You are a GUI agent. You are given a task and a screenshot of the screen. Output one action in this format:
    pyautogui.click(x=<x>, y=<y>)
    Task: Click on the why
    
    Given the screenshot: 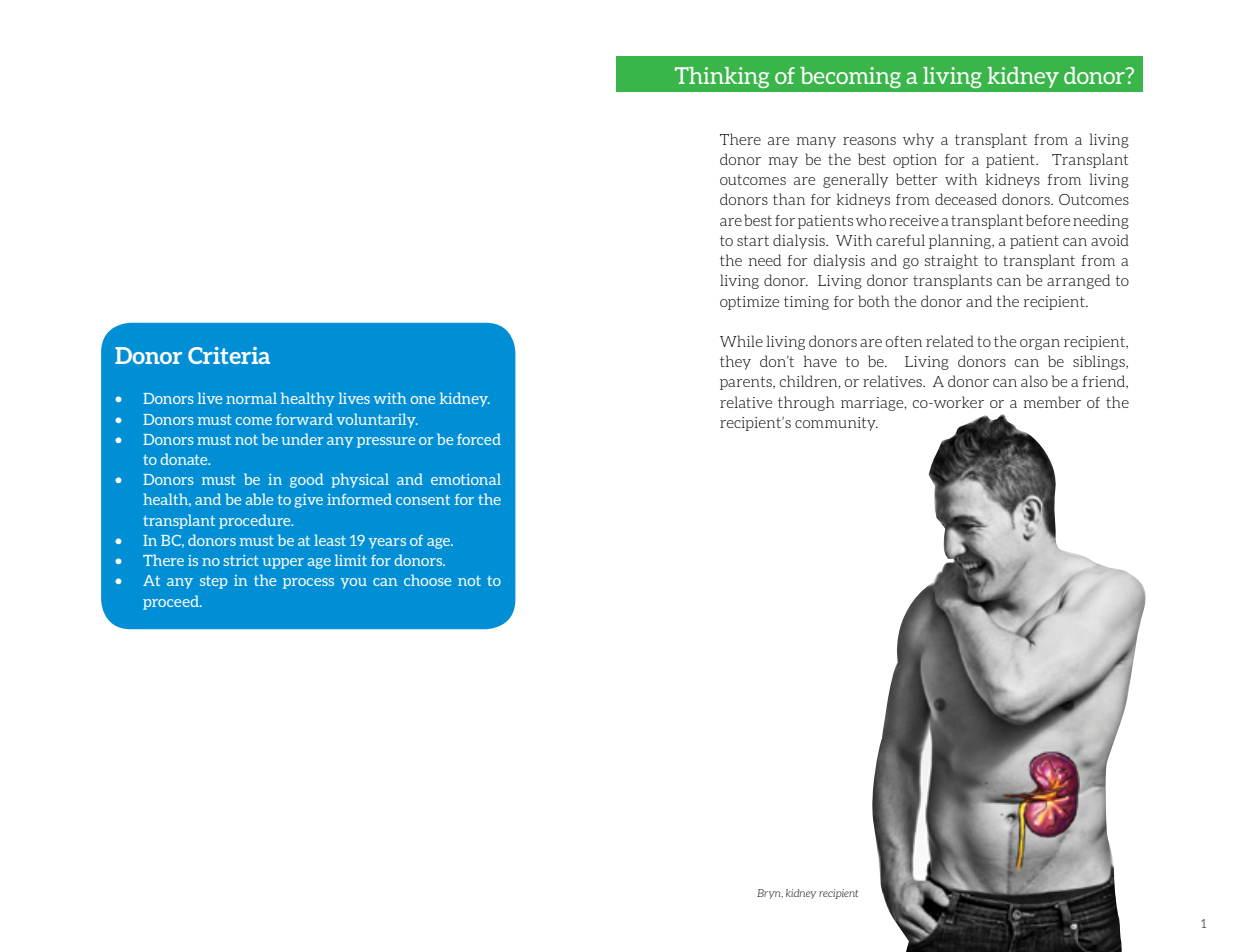 What is the action you would take?
    pyautogui.click(x=918, y=140)
